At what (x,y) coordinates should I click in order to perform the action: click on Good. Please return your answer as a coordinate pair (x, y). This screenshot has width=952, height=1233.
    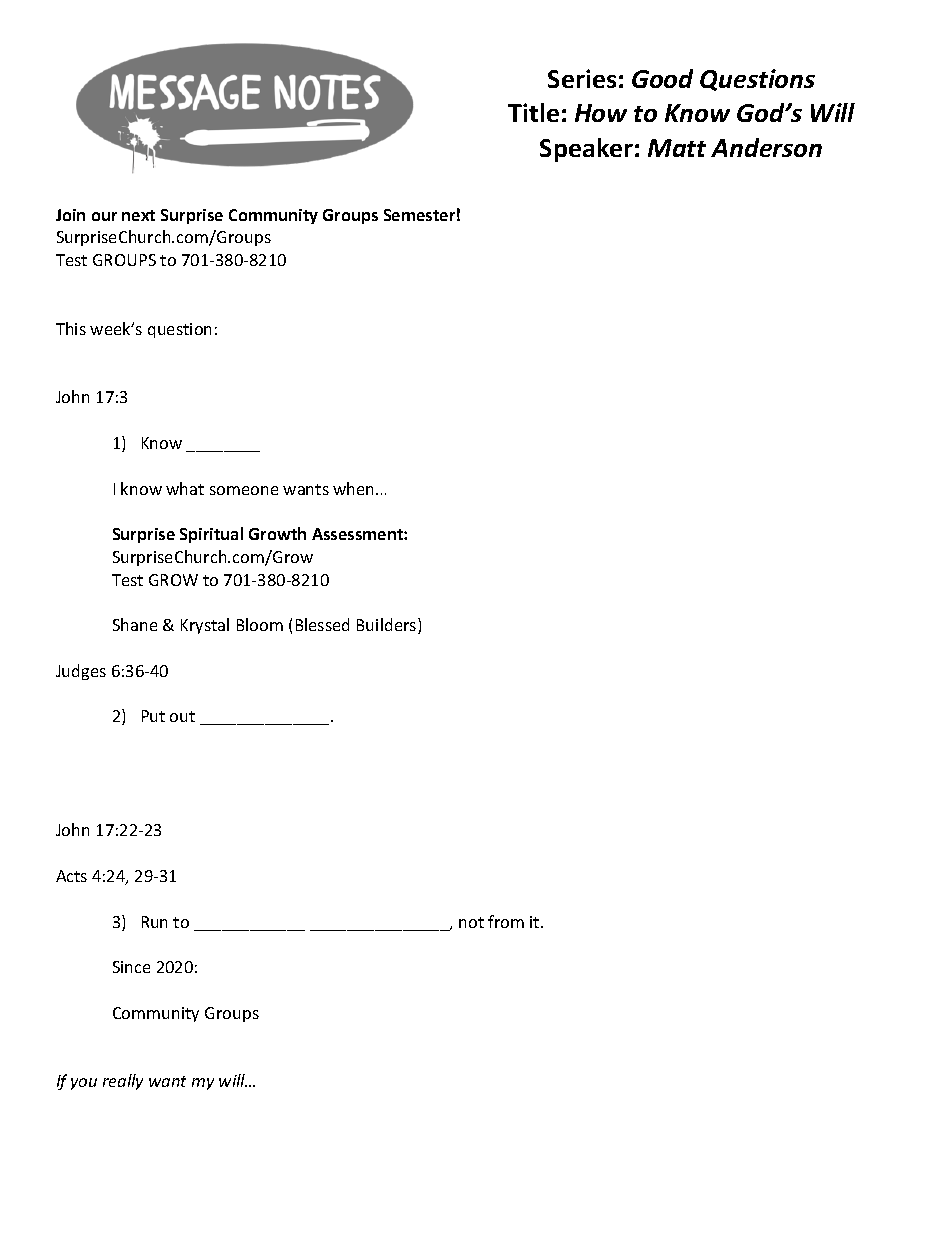
    Looking at the image, I should click on (662, 78).
